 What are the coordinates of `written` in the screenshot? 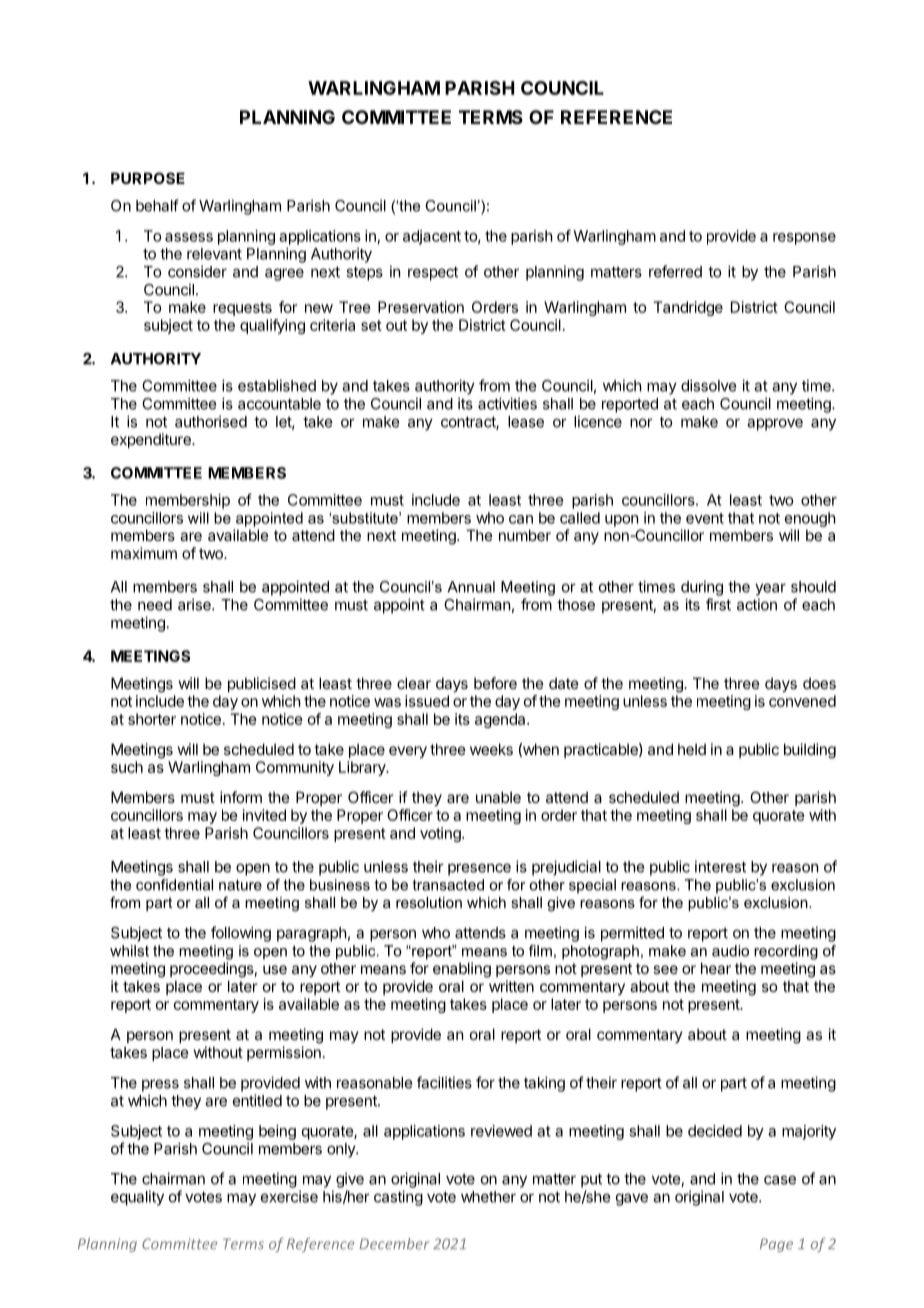 It's located at (511, 986).
